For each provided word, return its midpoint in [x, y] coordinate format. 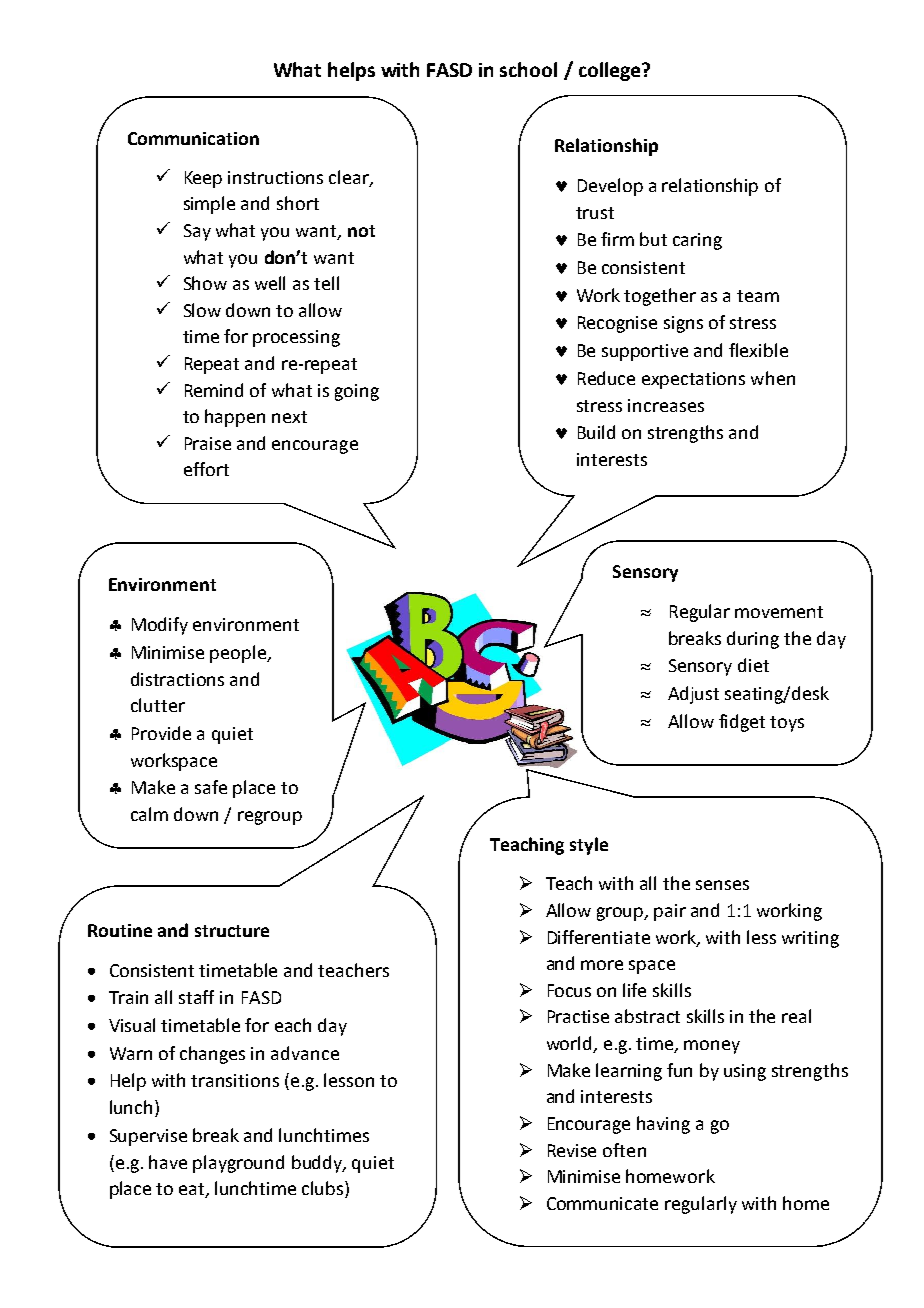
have [168, 1162]
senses [722, 885]
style [589, 846]
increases [666, 405]
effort [206, 469]
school [528, 69]
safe [211, 787]
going [357, 392]
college [611, 71]
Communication [193, 138]
